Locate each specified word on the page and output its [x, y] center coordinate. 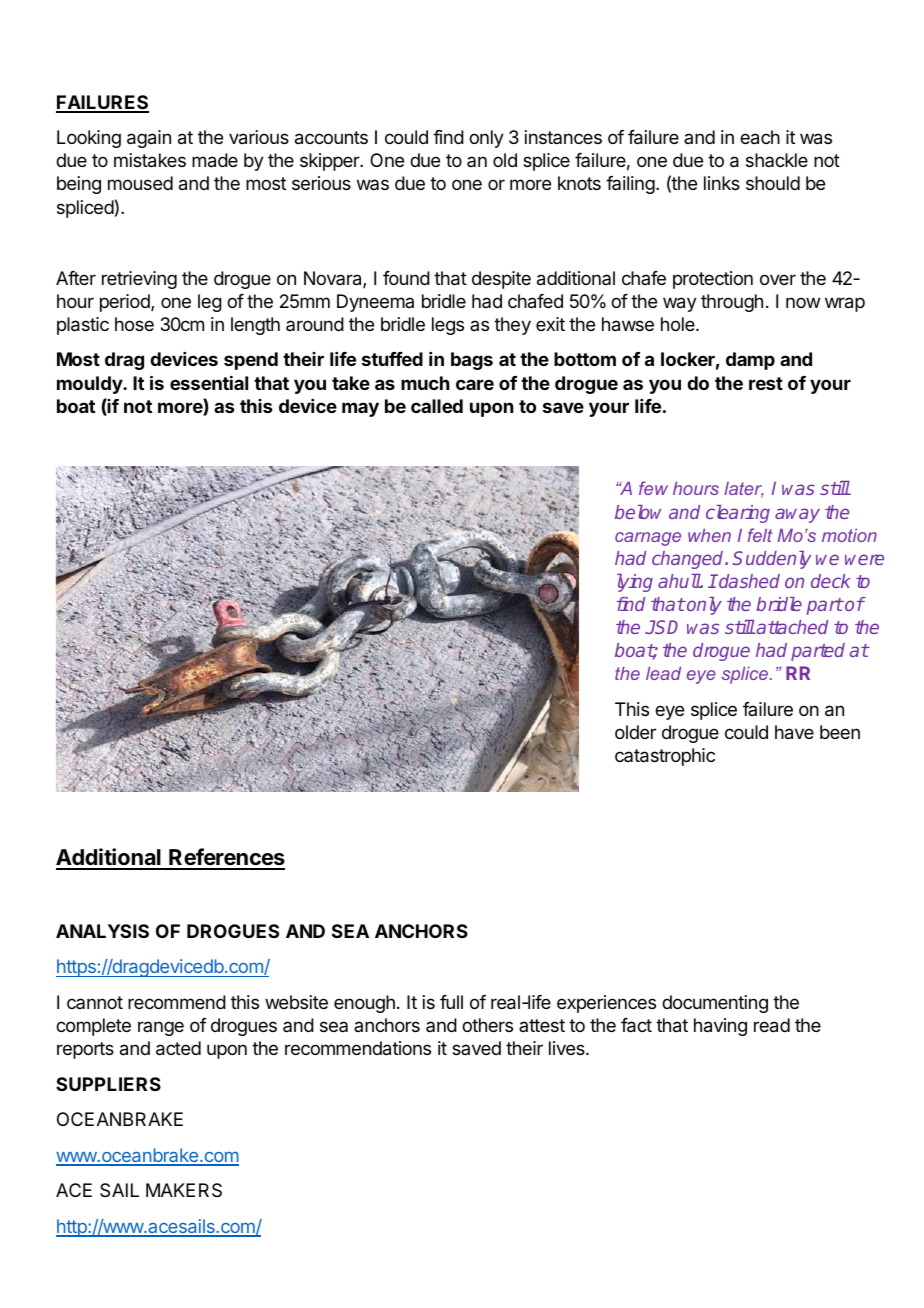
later [744, 490]
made [215, 160]
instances [563, 137]
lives [568, 1048]
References [226, 858]
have [794, 732]
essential [209, 383]
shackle [777, 160]
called [437, 406]
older [635, 732]
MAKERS [184, 1190]
